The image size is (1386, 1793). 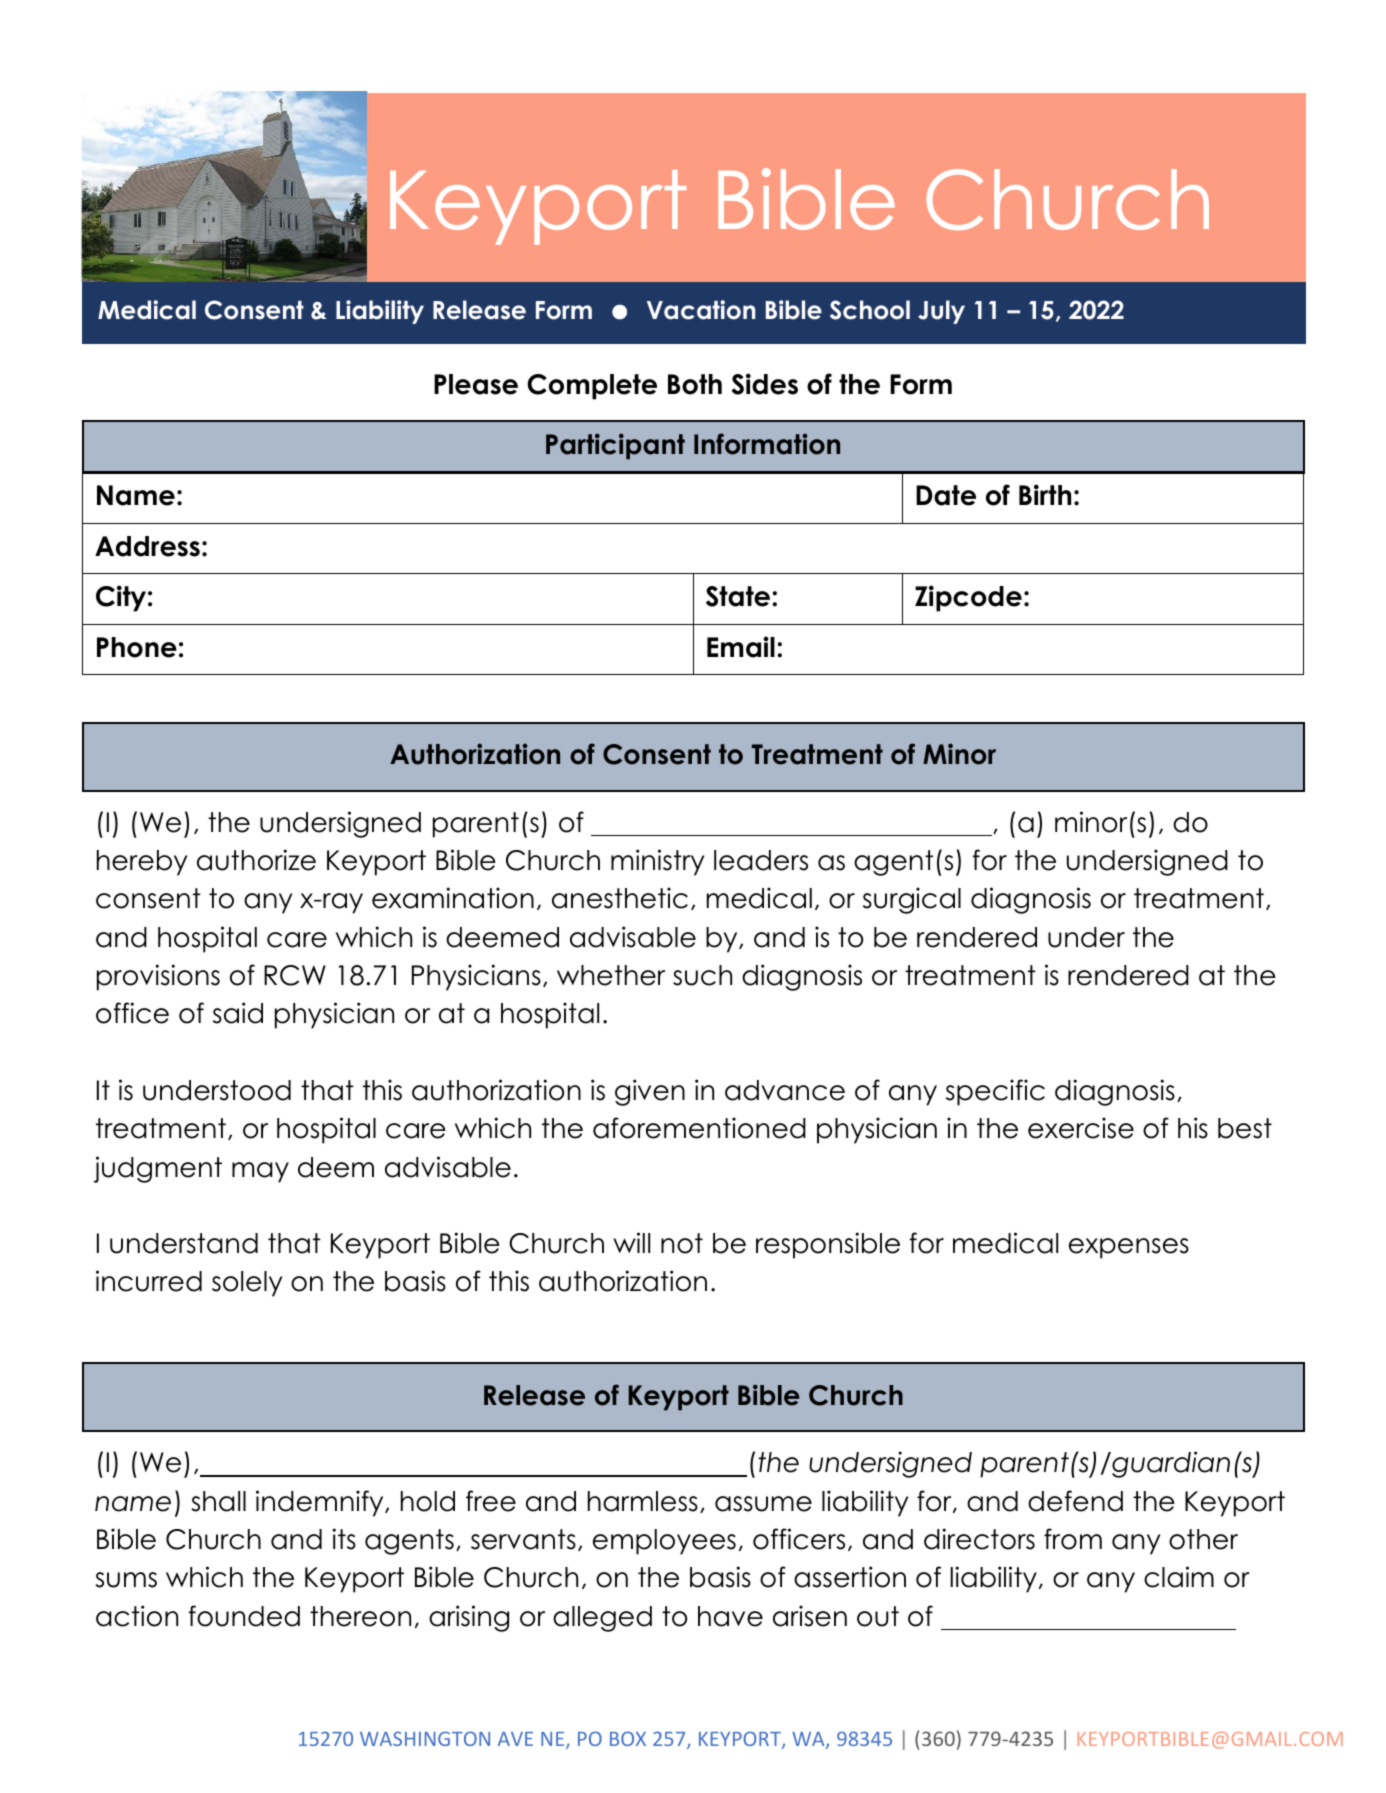 I want to click on founded, so click(x=244, y=1616).
